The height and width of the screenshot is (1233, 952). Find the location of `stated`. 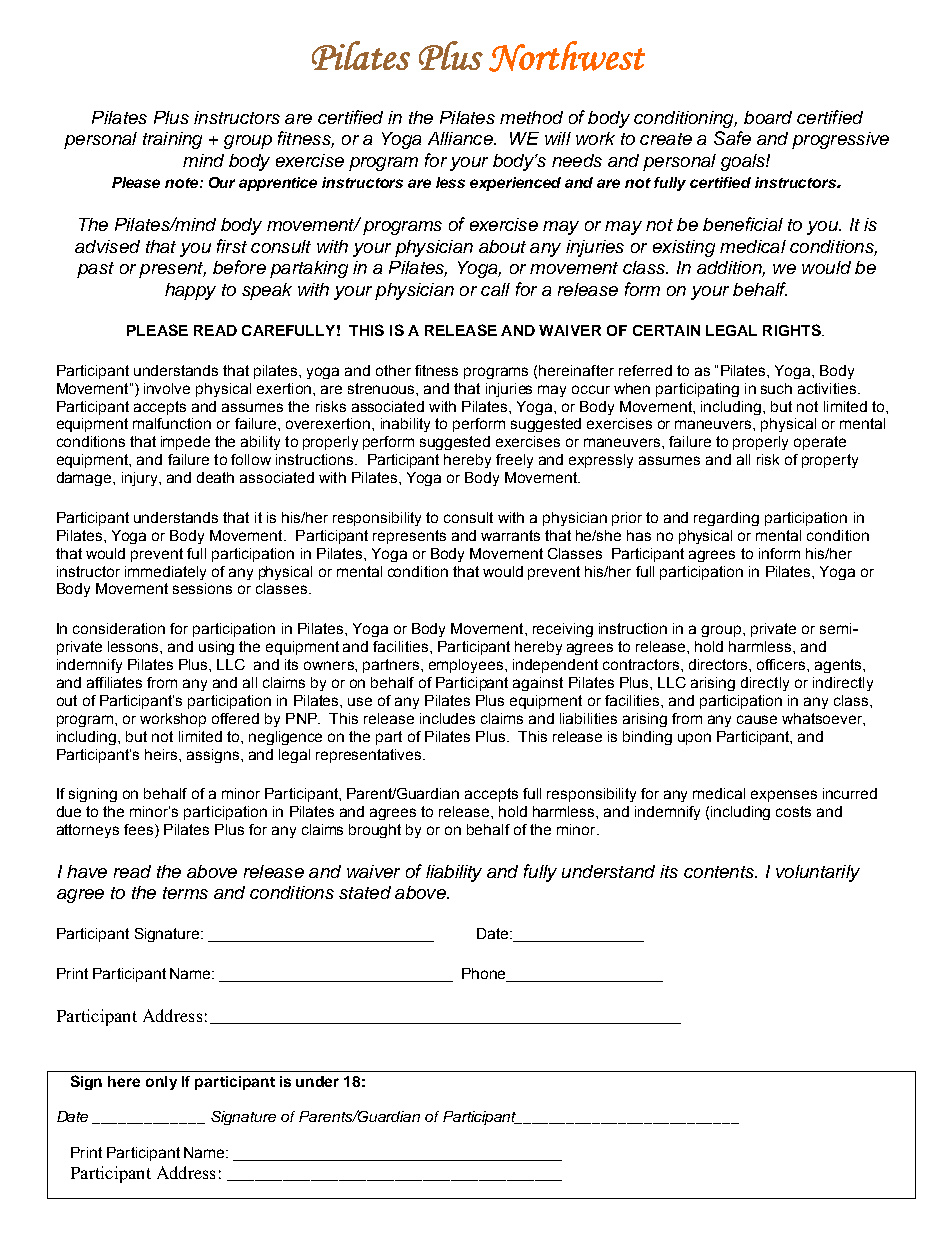

stated is located at coordinates (365, 892).
